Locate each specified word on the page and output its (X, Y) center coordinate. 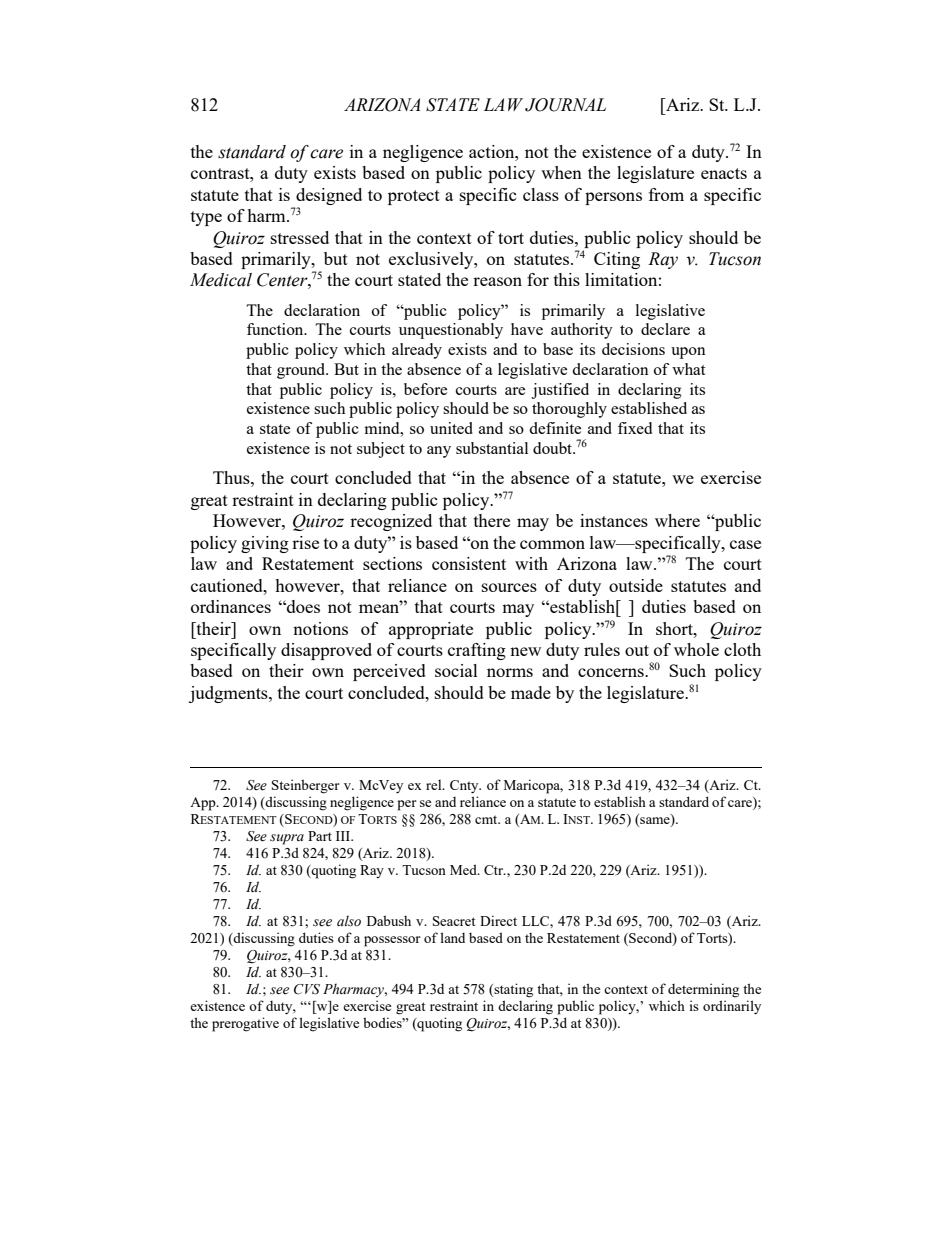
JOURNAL (565, 105)
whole (696, 649)
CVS (307, 989)
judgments (229, 694)
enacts (724, 173)
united (451, 428)
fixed (635, 428)
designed (329, 196)
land (452, 937)
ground (302, 371)
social (456, 670)
